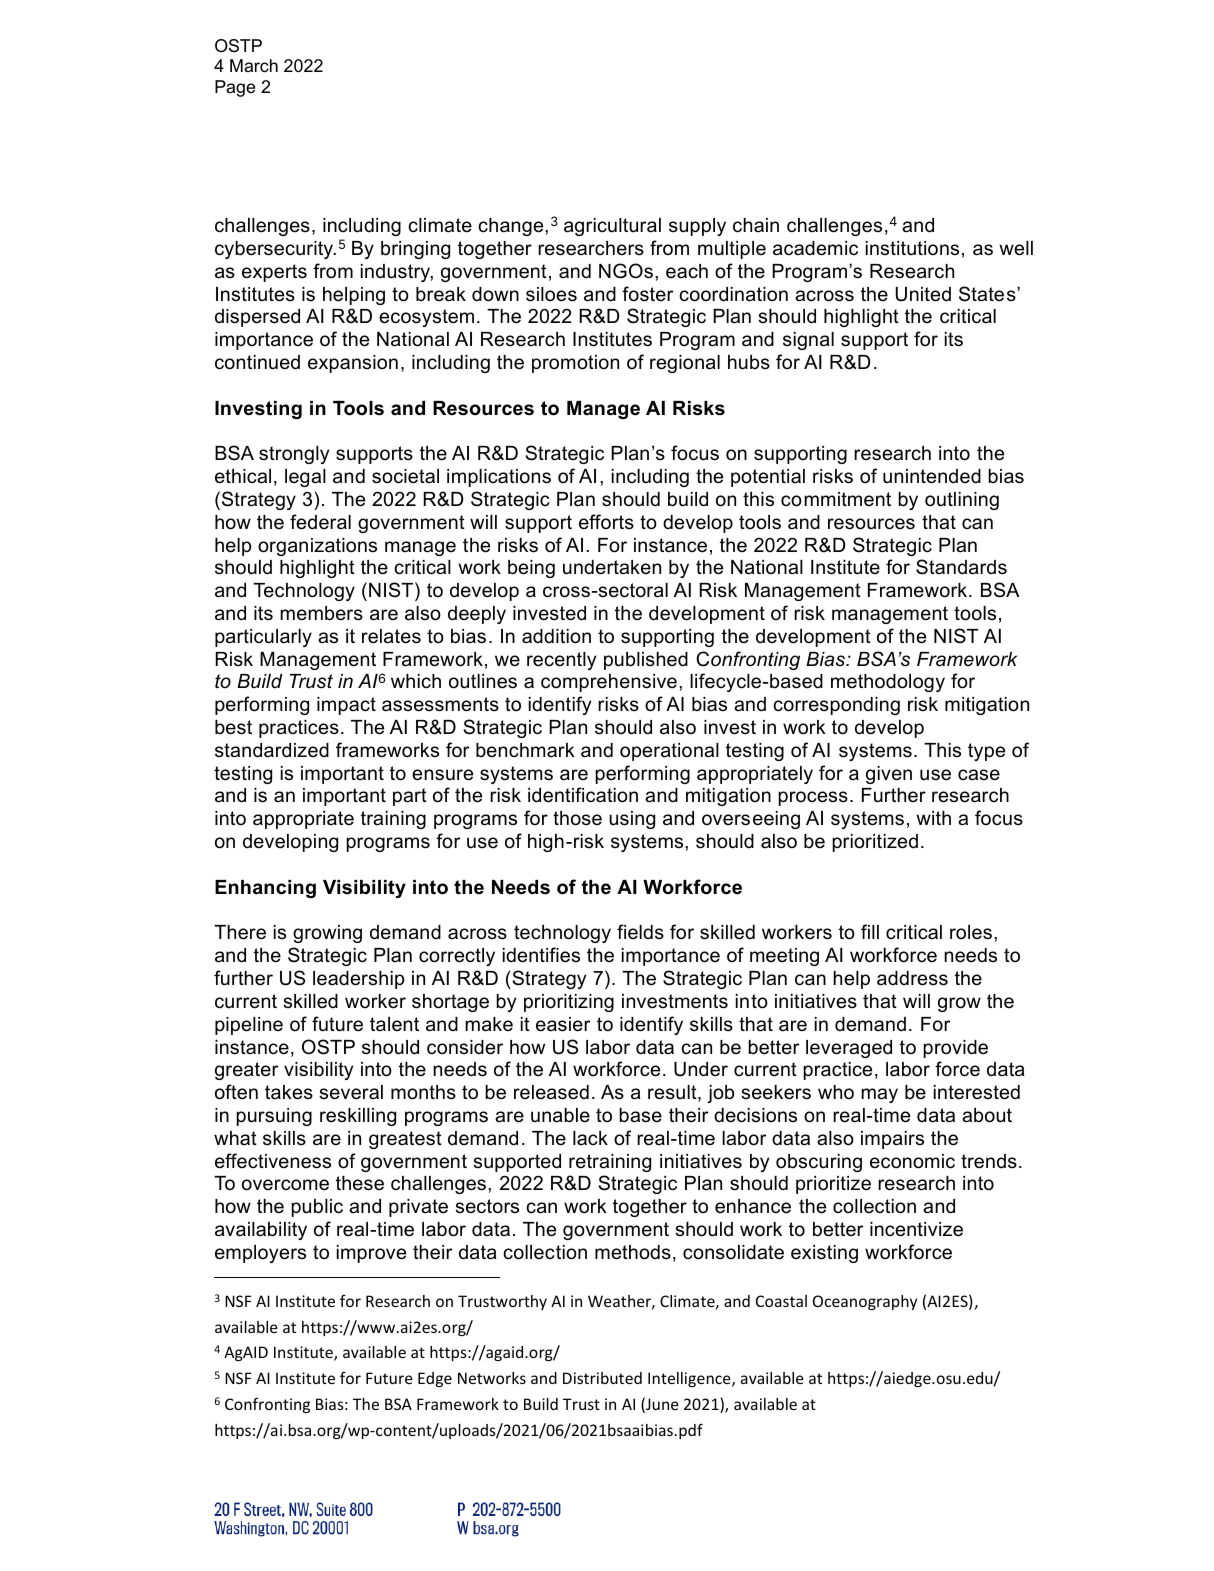 The height and width of the image is (1571, 1214). Describe the element at coordinates (394, 1024) in the image. I see `talent` at that location.
